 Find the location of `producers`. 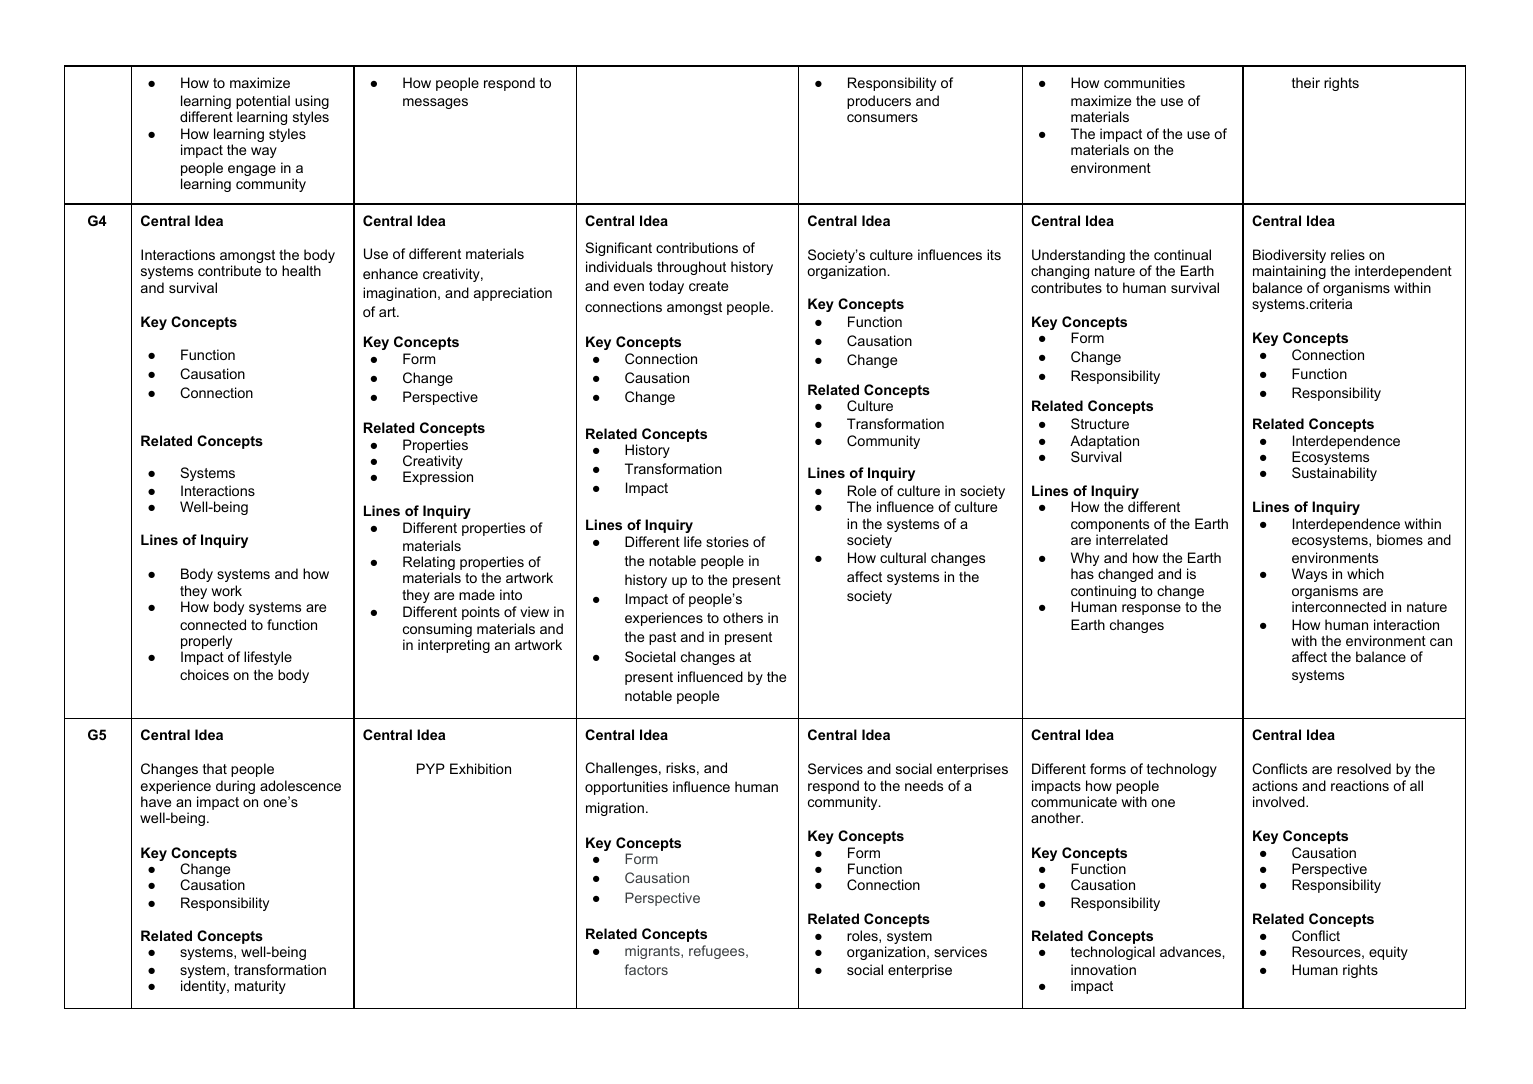

producers is located at coordinates (879, 102).
